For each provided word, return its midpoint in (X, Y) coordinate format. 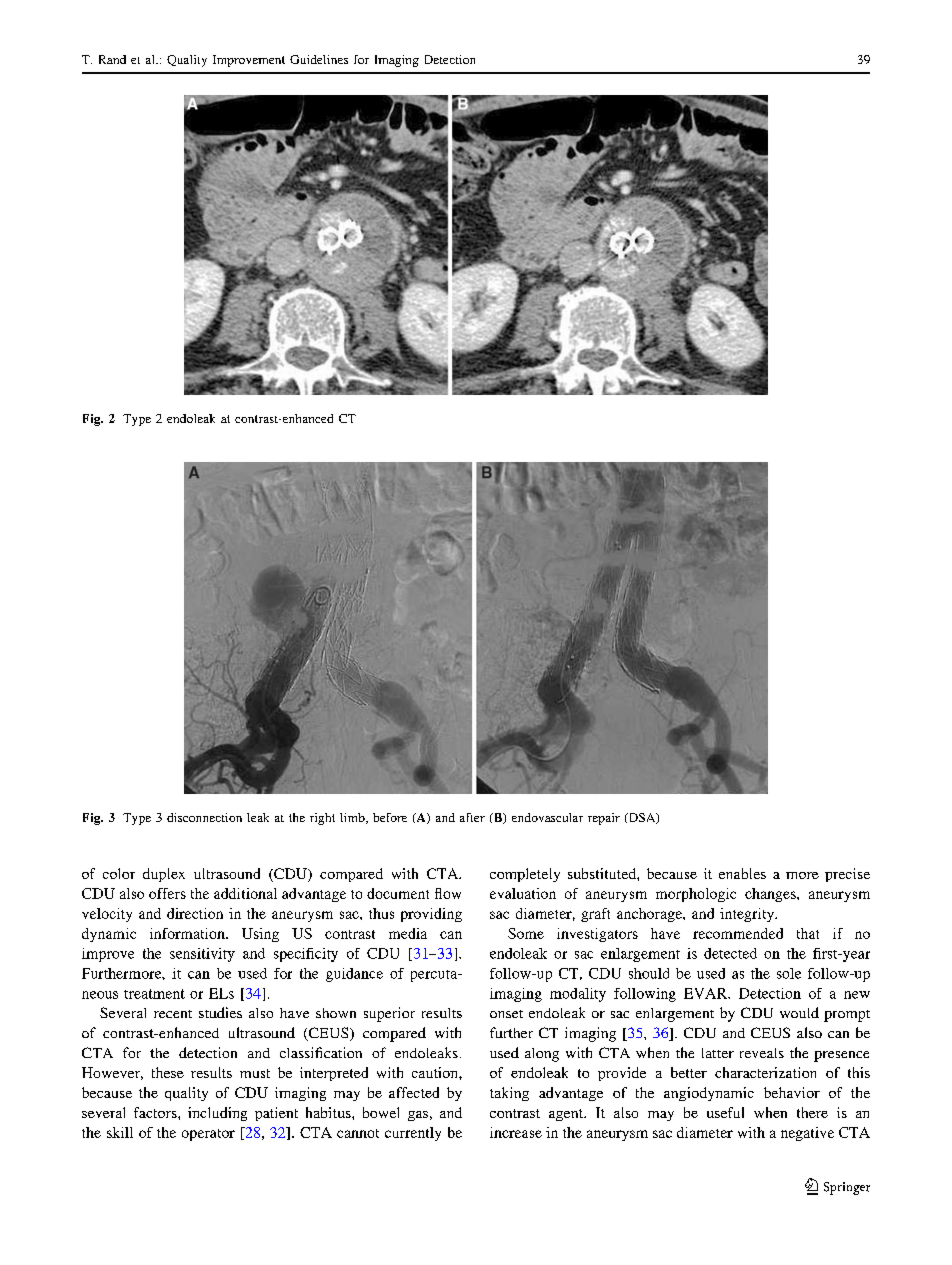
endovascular (547, 817)
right (322, 819)
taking (509, 1094)
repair (604, 819)
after (472, 817)
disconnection (204, 817)
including (217, 1114)
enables (742, 873)
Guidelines (319, 59)
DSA (642, 818)
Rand (112, 59)
